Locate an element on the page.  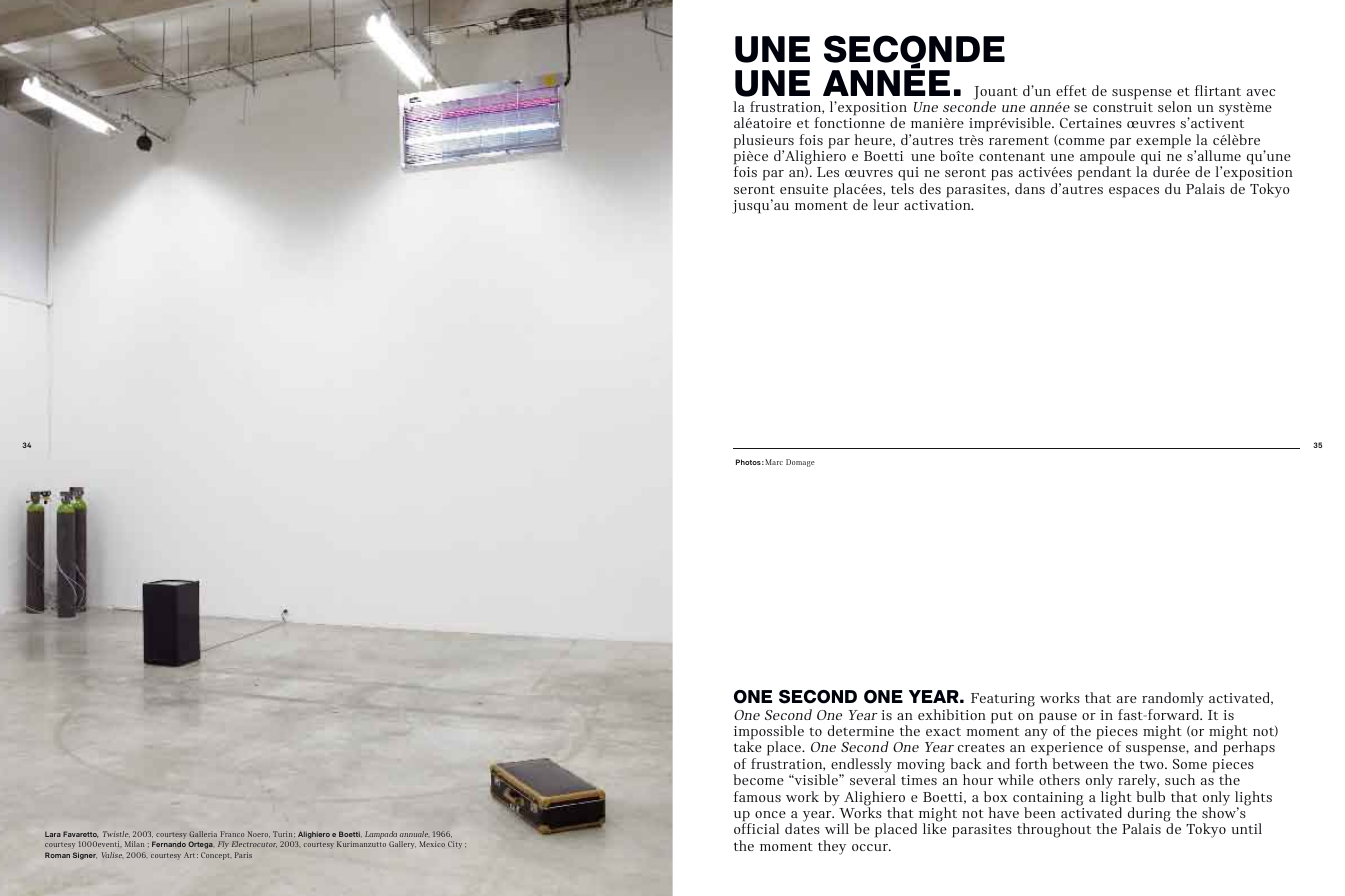
official is located at coordinates (756, 828).
